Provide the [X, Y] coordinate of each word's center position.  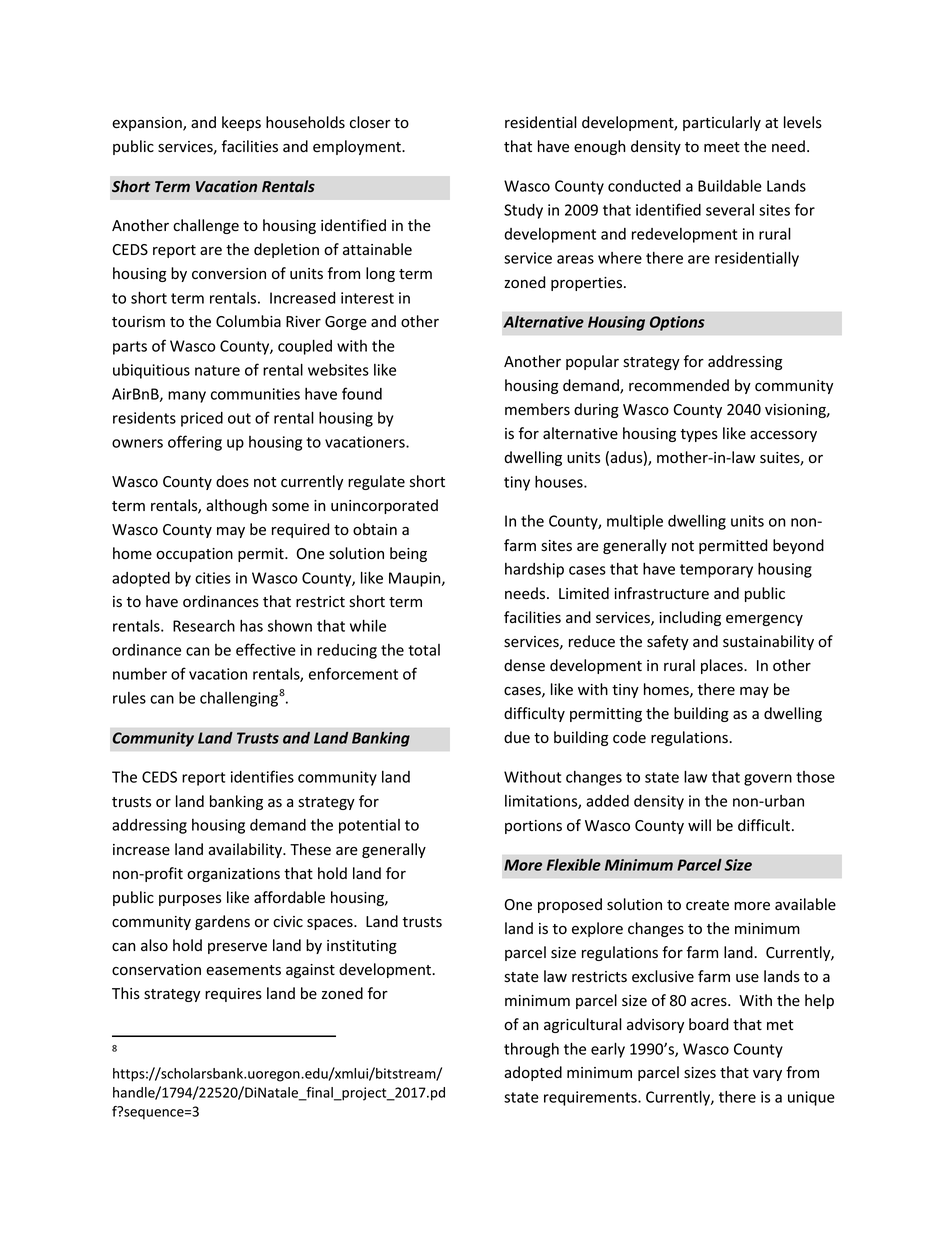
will [699, 825]
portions [533, 827]
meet [722, 147]
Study [523, 211]
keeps [241, 123]
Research [204, 625]
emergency [764, 620]
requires [233, 995]
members [537, 409]
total [424, 650]
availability [246, 850]
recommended [679, 385]
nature [217, 370]
